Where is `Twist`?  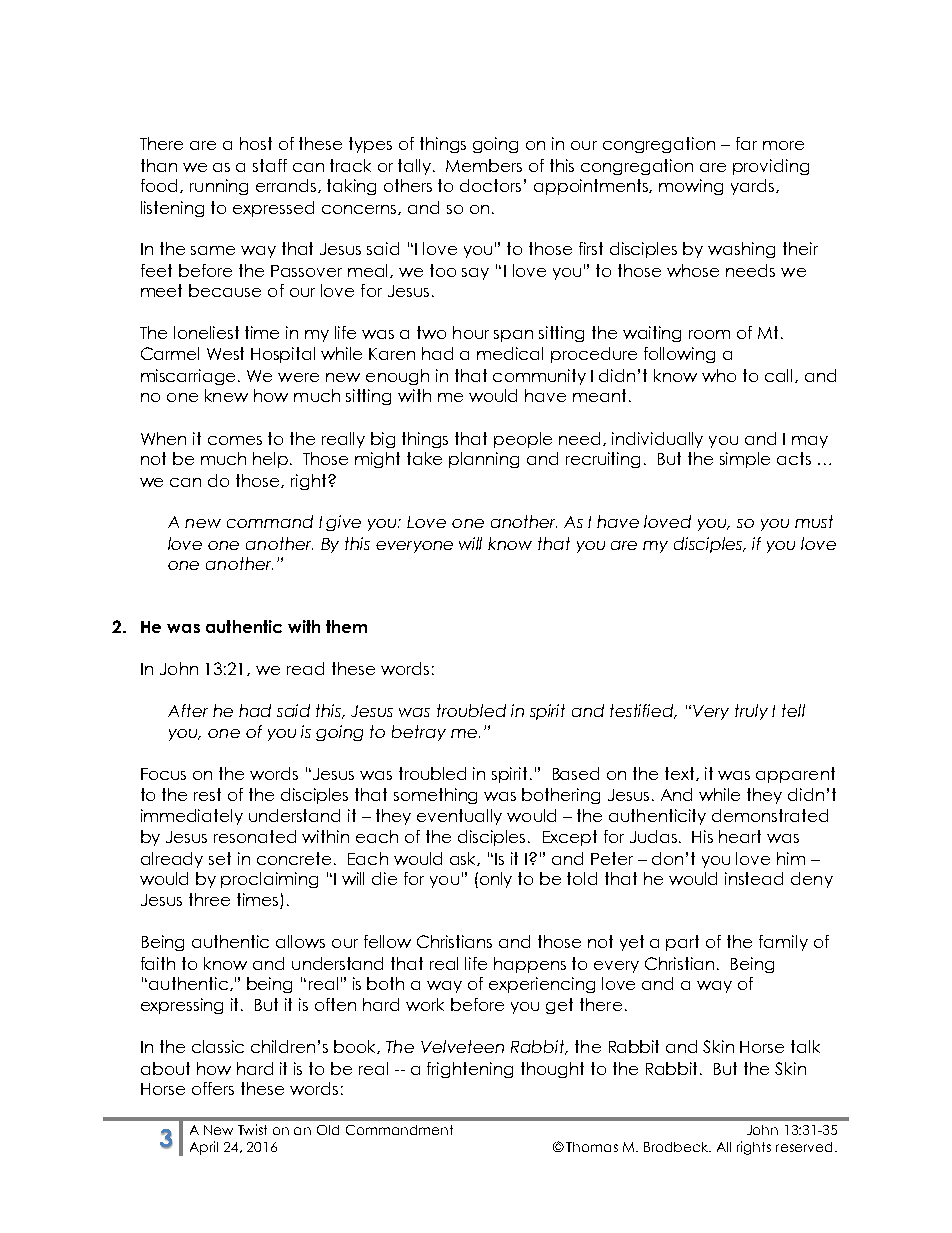 Twist is located at coordinates (252, 1129).
